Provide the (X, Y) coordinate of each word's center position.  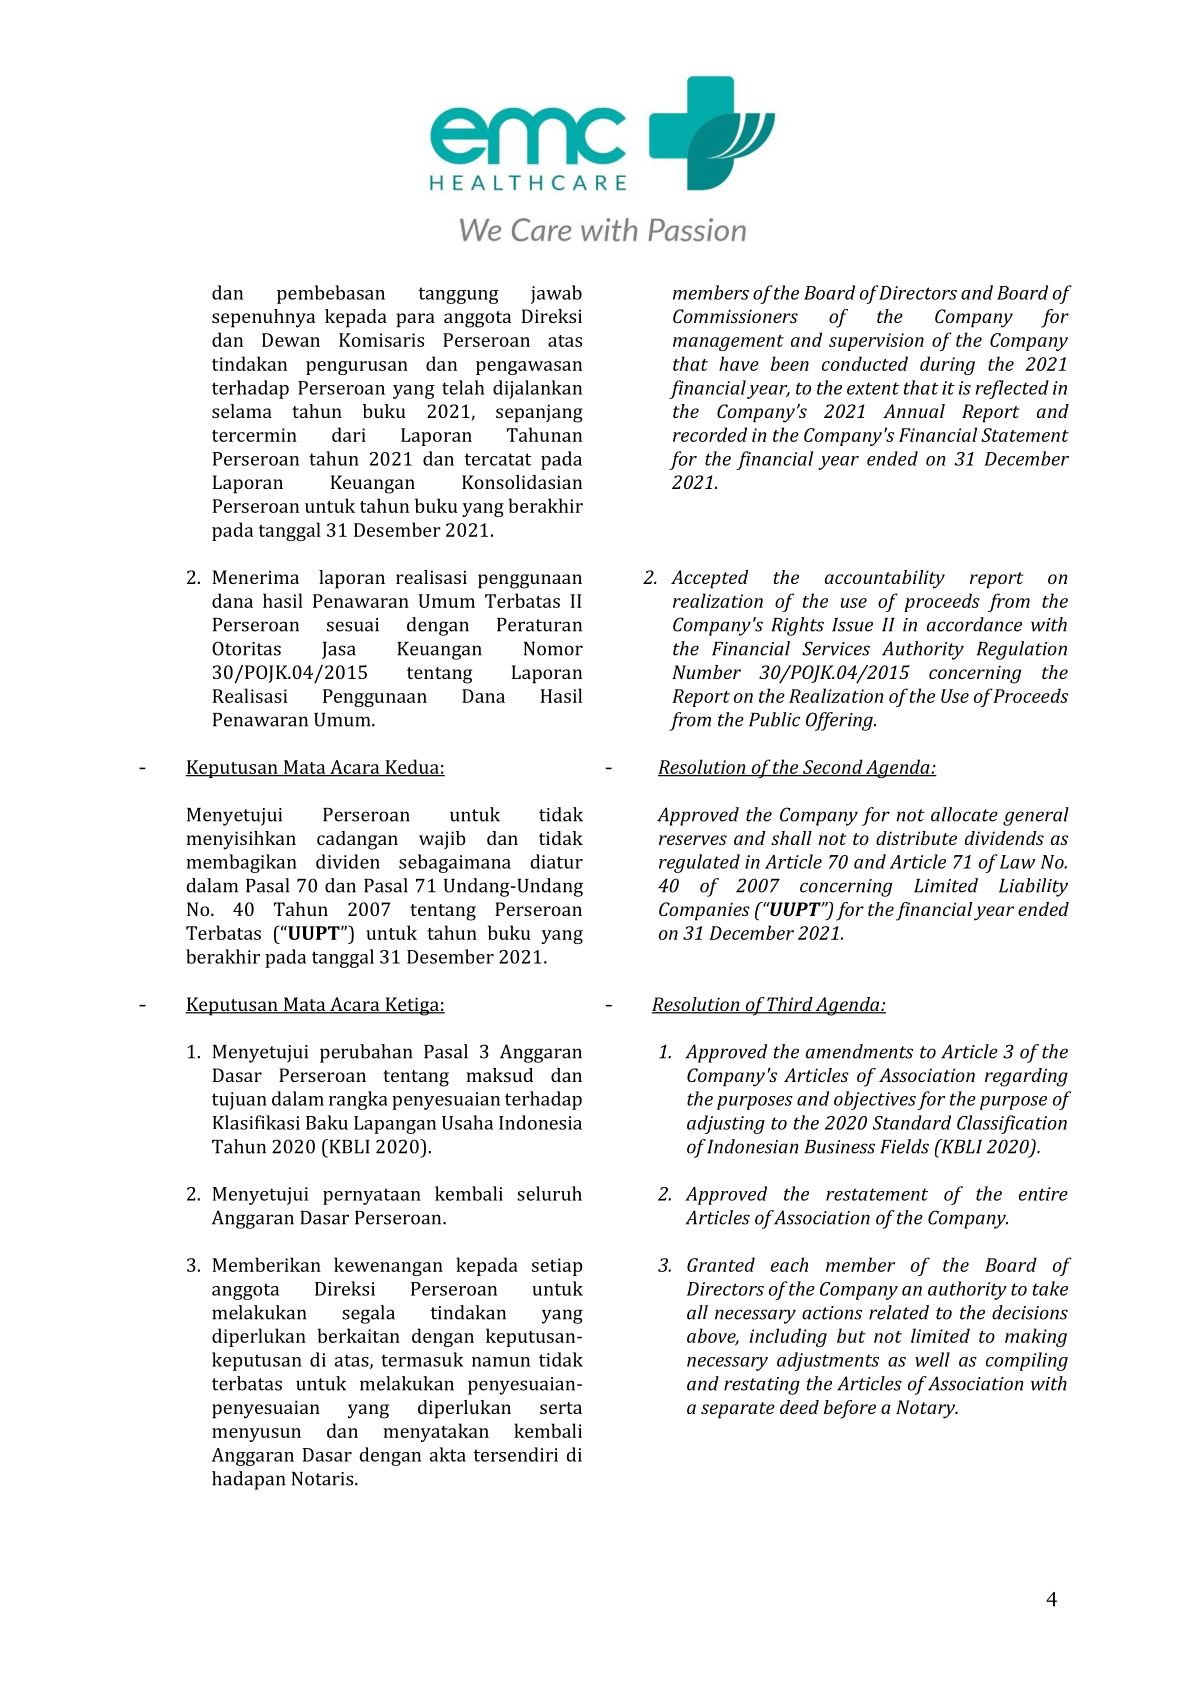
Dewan (291, 340)
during (947, 365)
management (728, 343)
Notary (927, 1409)
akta (448, 1454)
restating (762, 1386)
